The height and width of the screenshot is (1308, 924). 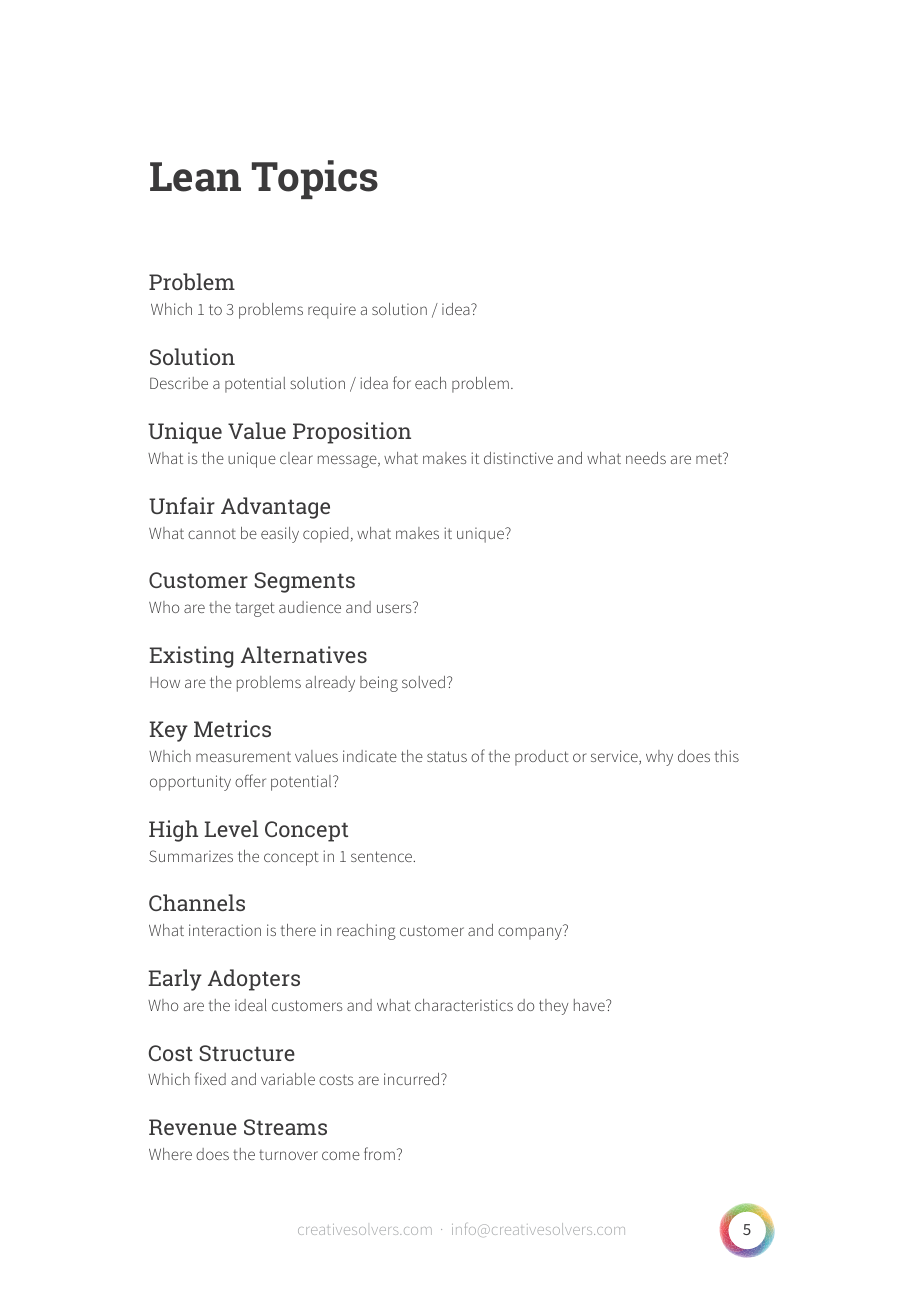 I want to click on needs, so click(x=646, y=458).
